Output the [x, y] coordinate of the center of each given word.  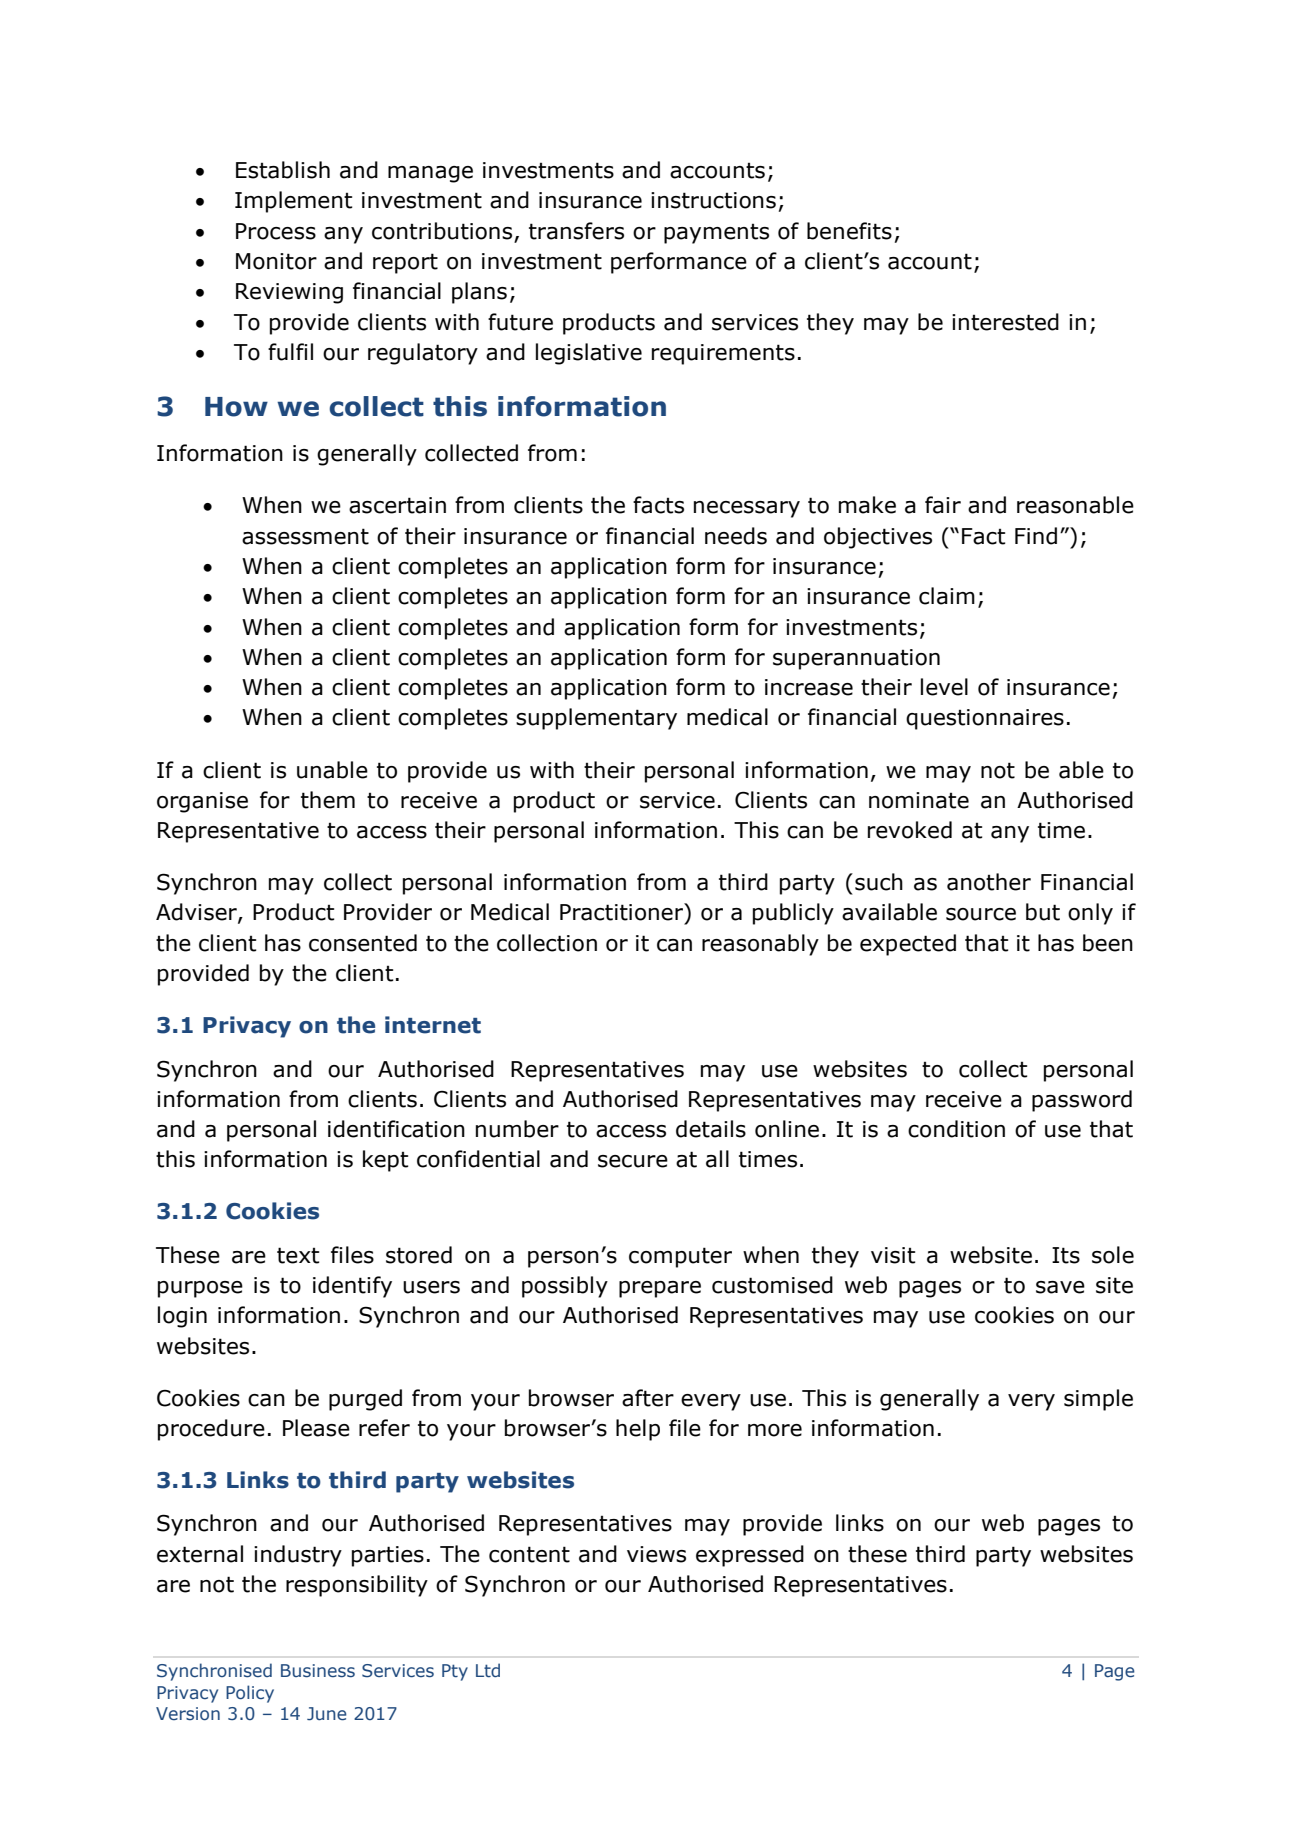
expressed [750, 1556]
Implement [293, 202]
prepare [660, 1289]
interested [1005, 322]
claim [947, 596]
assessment [305, 536]
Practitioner [622, 912]
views [656, 1554]
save [1060, 1287]
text [298, 1255]
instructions [713, 200]
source [981, 914]
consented [363, 943]
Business [318, 1671]
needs [736, 536]
